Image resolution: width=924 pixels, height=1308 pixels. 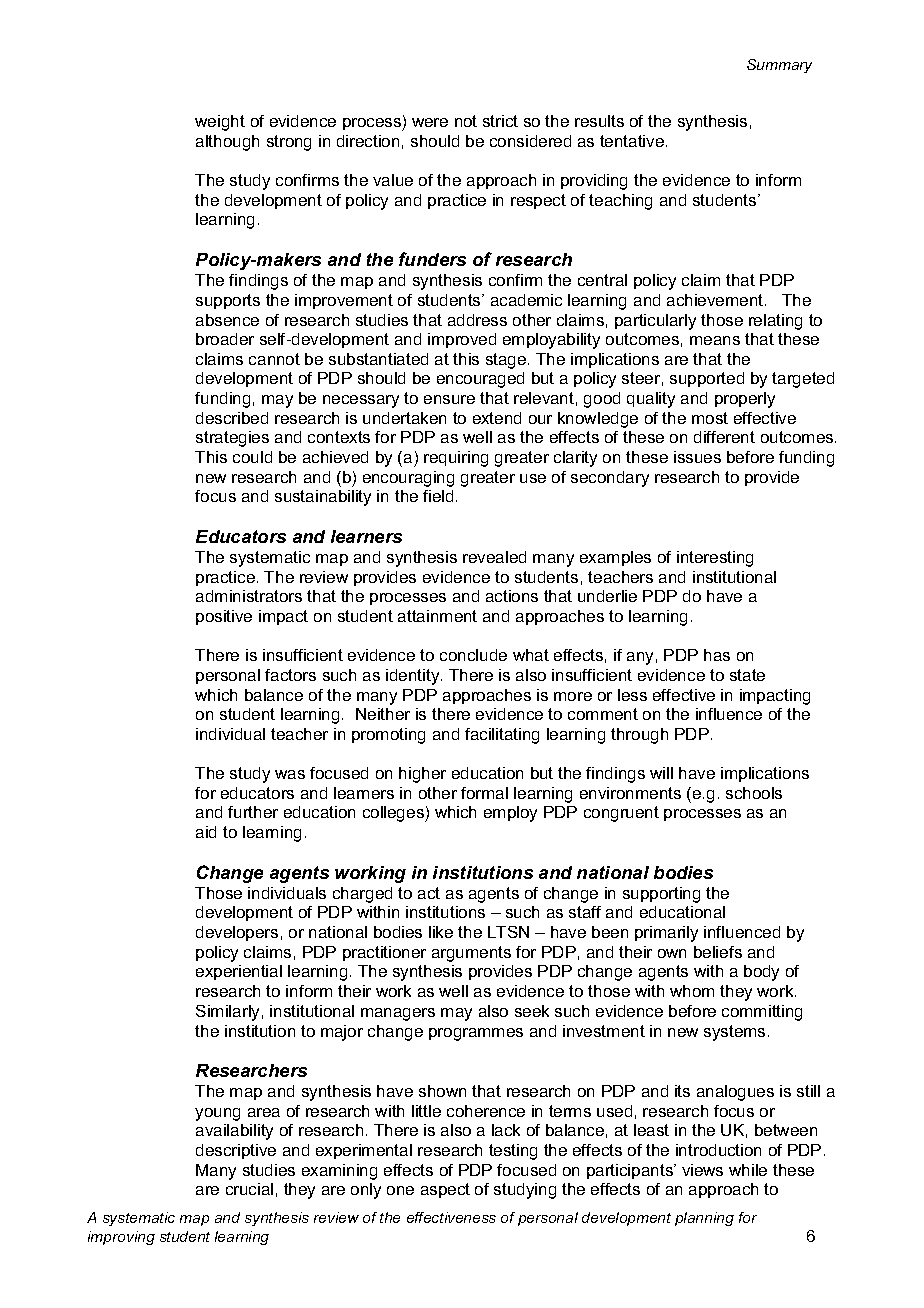 I want to click on crucial, so click(x=249, y=1189).
